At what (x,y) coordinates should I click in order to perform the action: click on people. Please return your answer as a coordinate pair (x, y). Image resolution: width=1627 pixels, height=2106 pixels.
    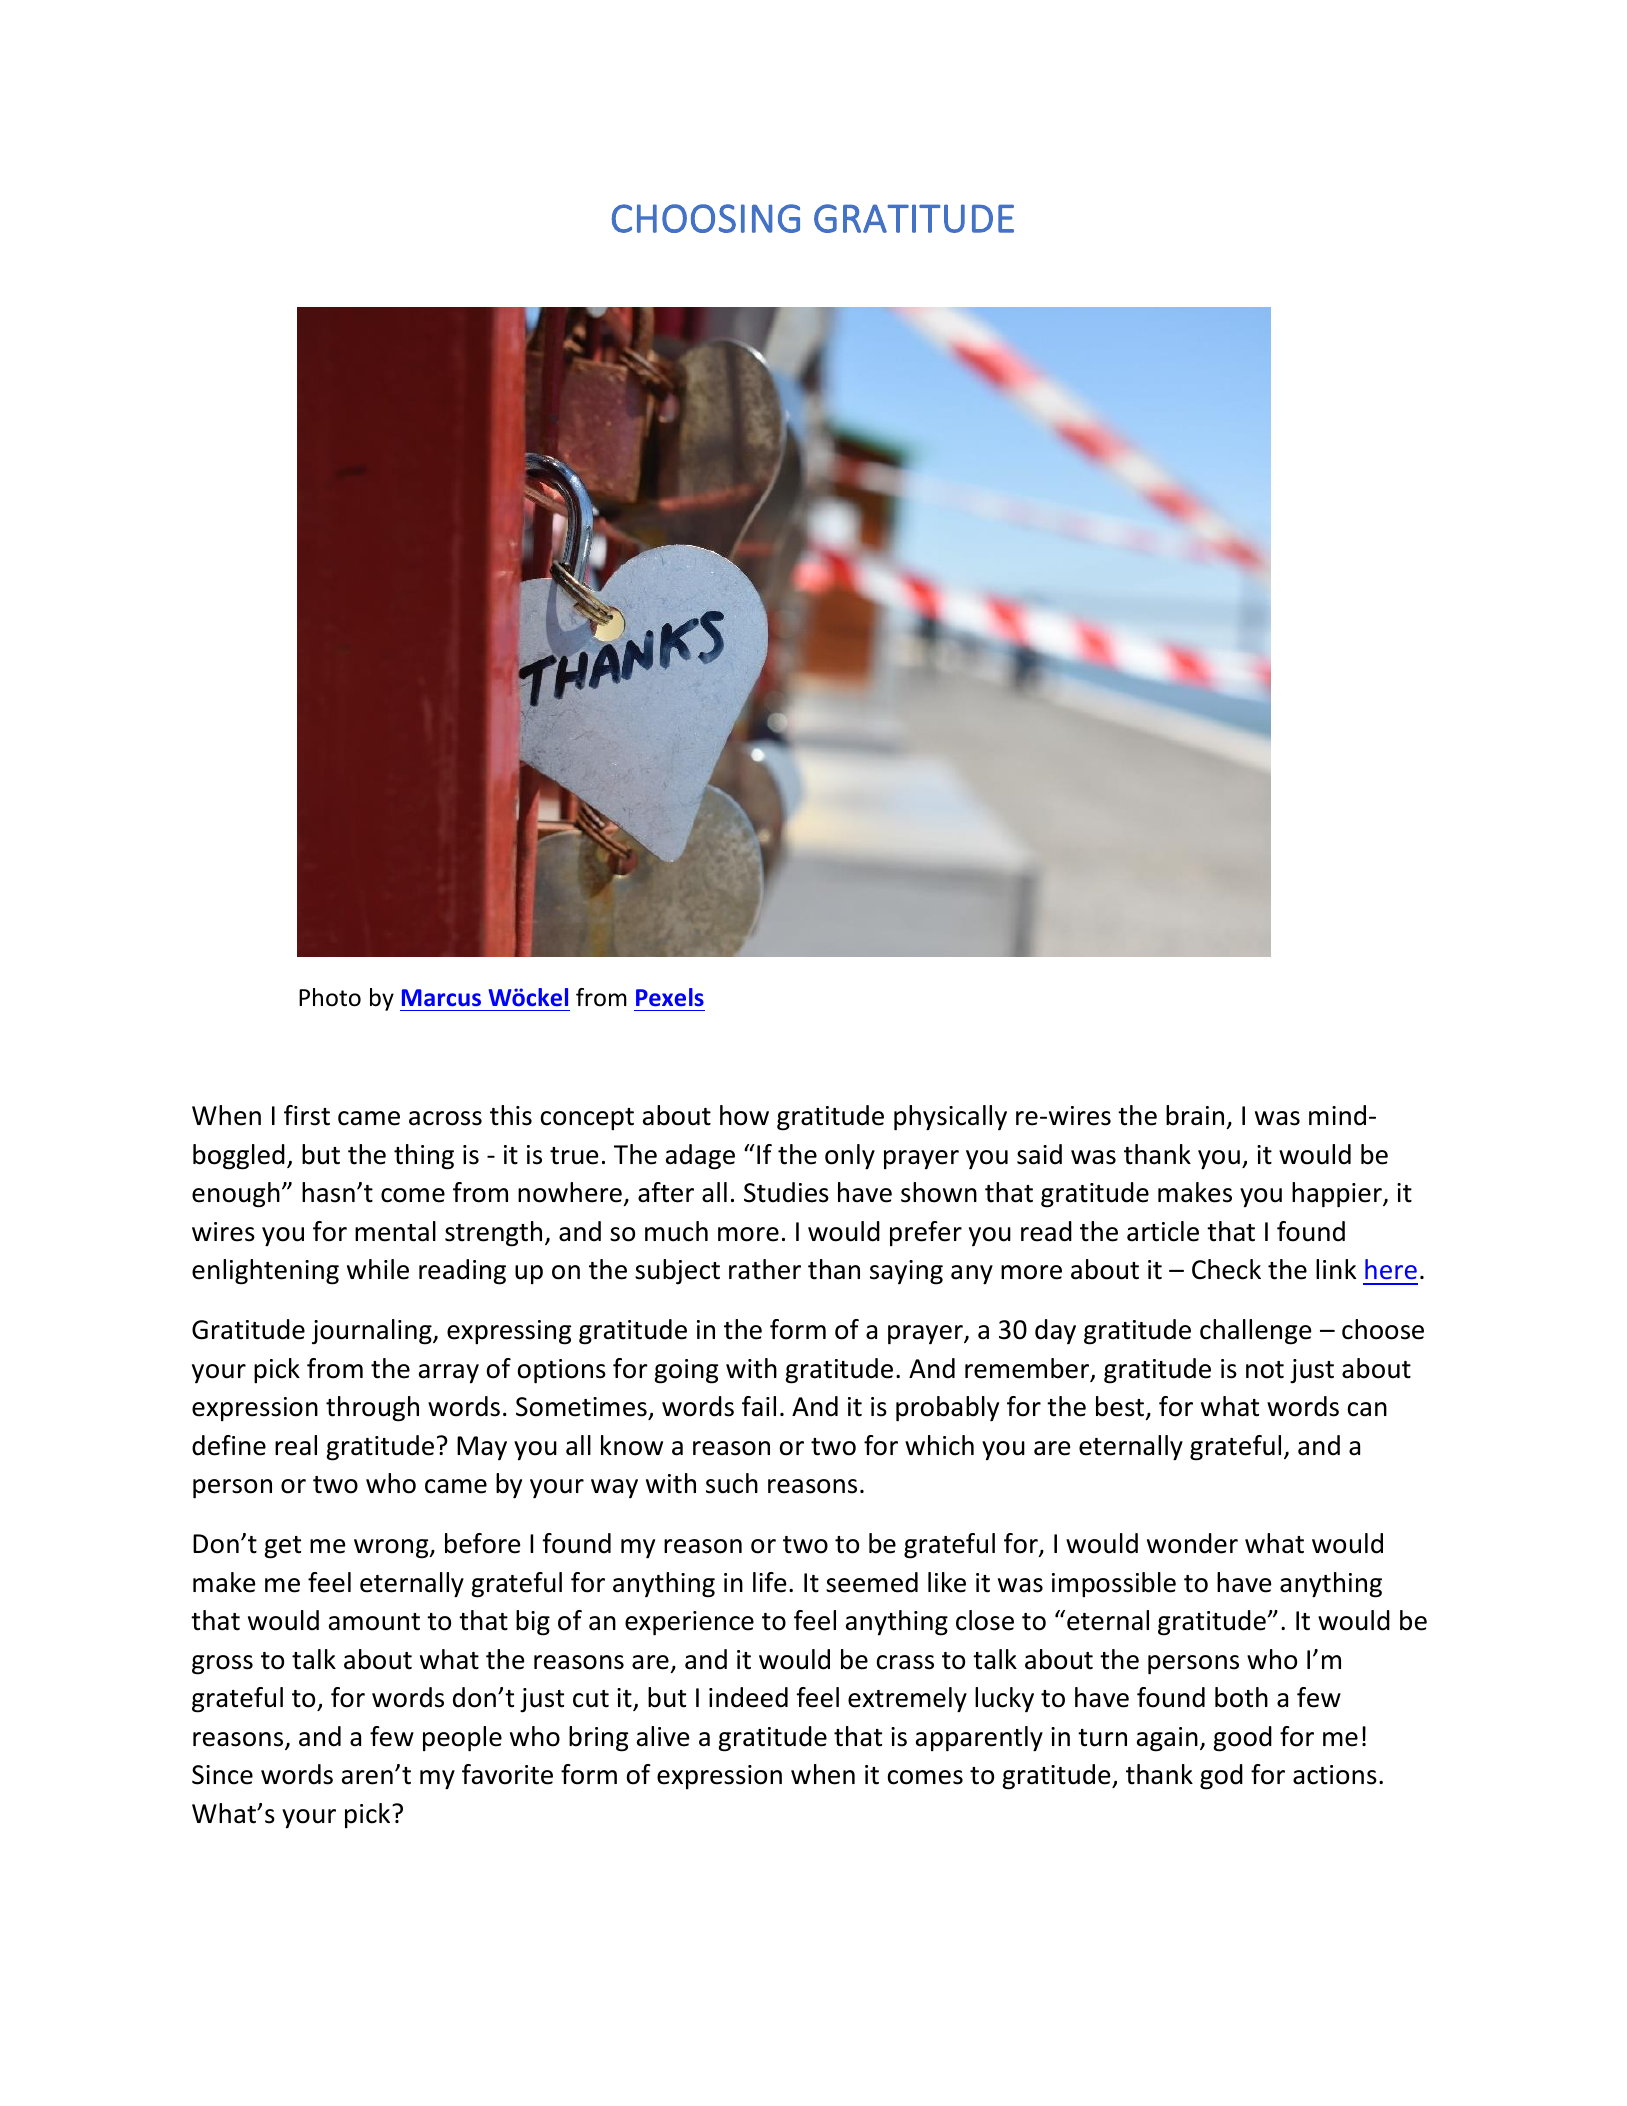
    Looking at the image, I should click on (462, 1739).
